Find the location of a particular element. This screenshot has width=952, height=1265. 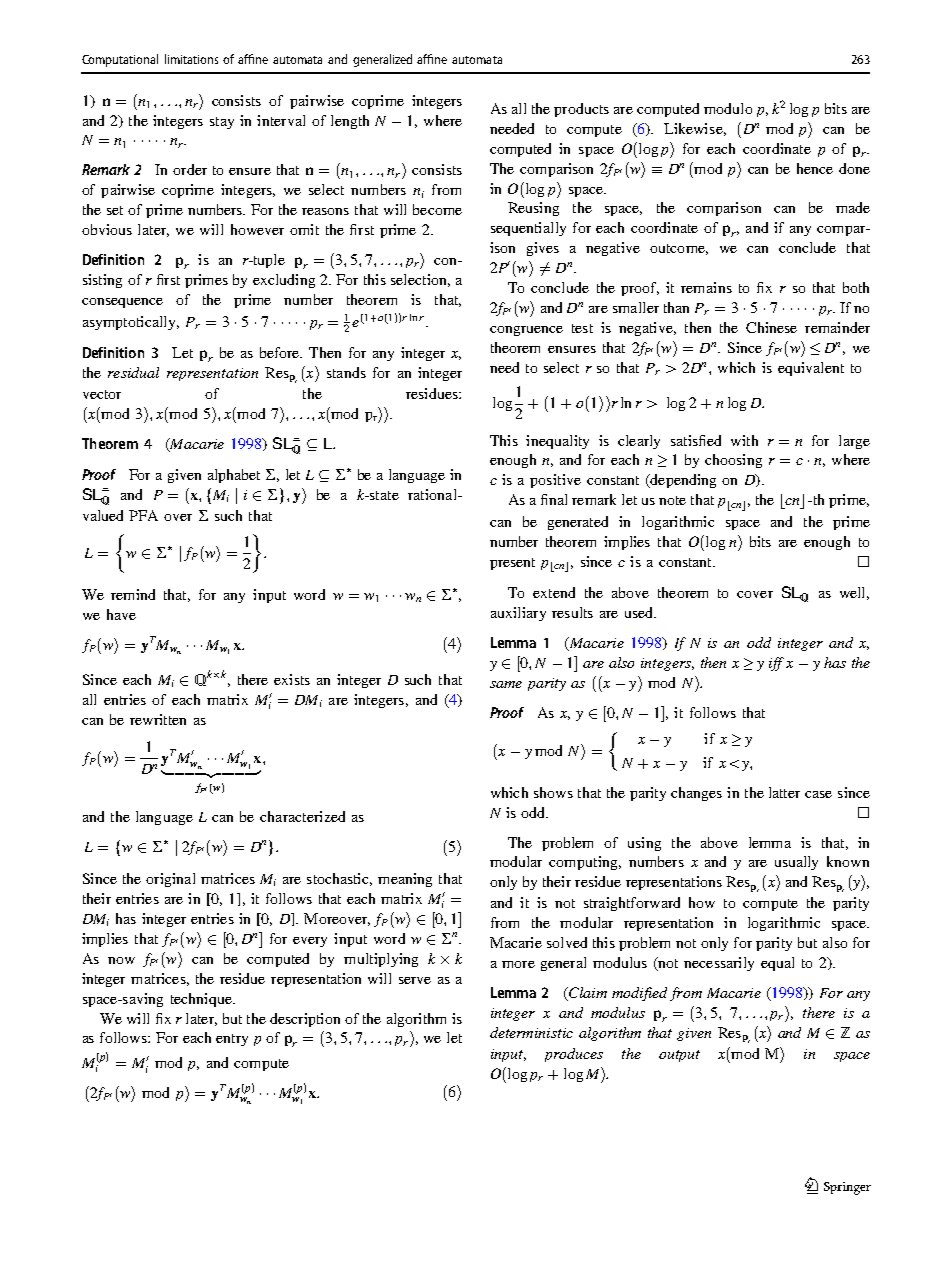

modulo is located at coordinates (728, 108).
